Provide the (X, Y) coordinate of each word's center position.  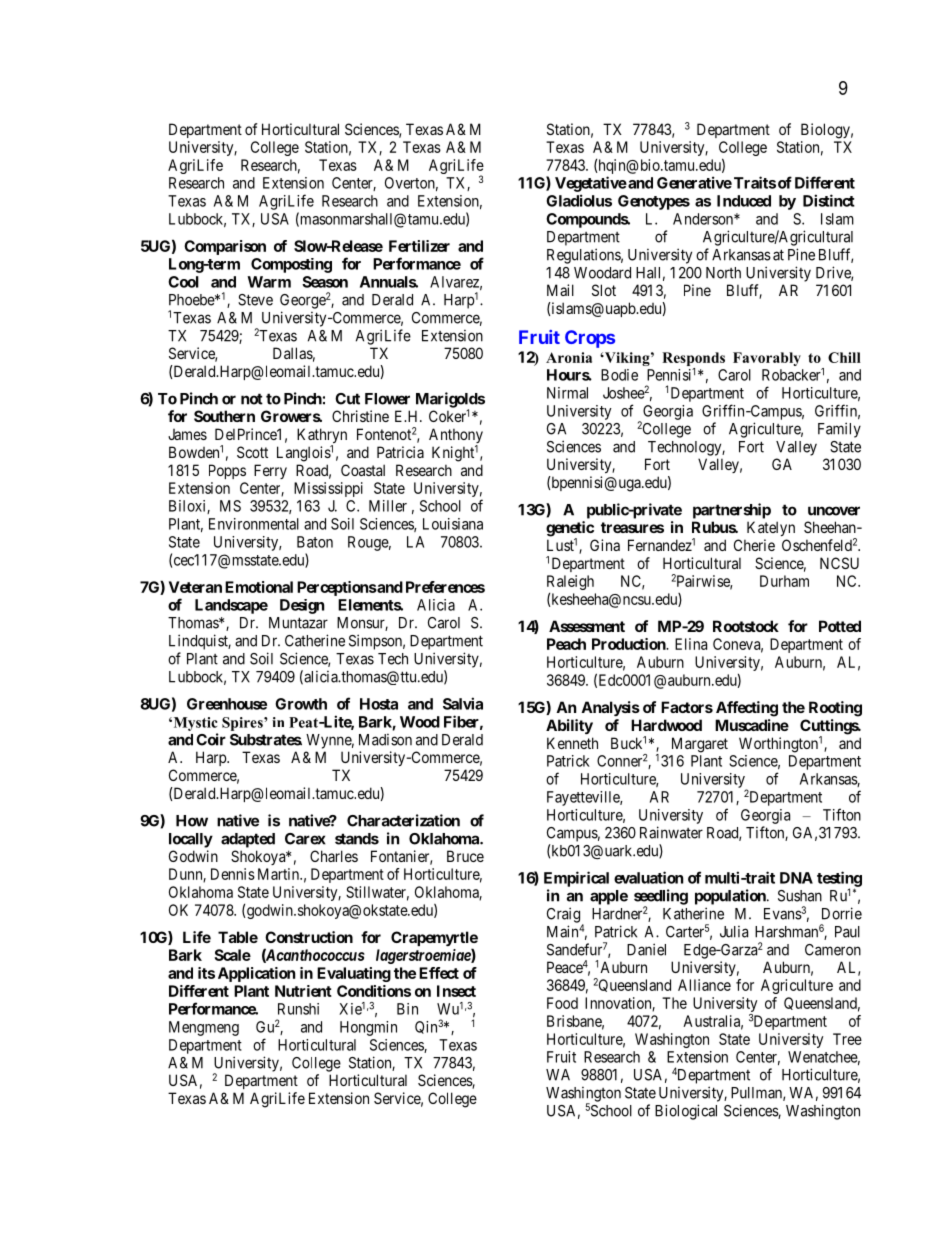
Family (839, 430)
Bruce (465, 856)
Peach (566, 644)
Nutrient (303, 991)
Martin (279, 874)
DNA (796, 878)
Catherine (315, 640)
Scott (252, 452)
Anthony (456, 437)
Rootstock (746, 626)
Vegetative (591, 184)
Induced (744, 201)
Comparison (225, 247)
